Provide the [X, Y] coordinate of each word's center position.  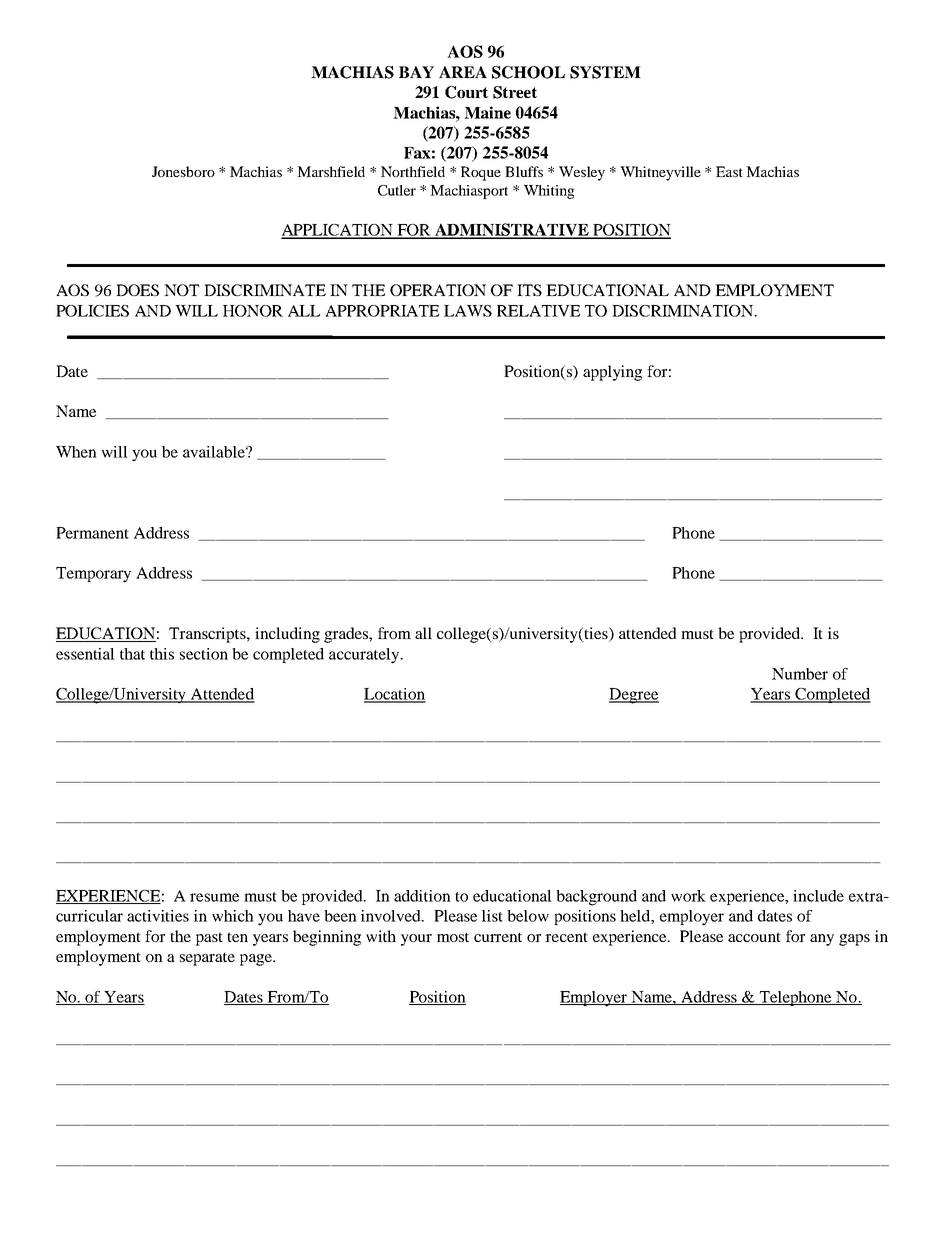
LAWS [468, 311]
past [209, 939]
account [754, 937]
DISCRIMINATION [684, 311]
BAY [416, 72]
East [729, 171]
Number [800, 674]
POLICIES [92, 311]
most [453, 937]
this [162, 654]
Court [466, 92]
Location [395, 695]
